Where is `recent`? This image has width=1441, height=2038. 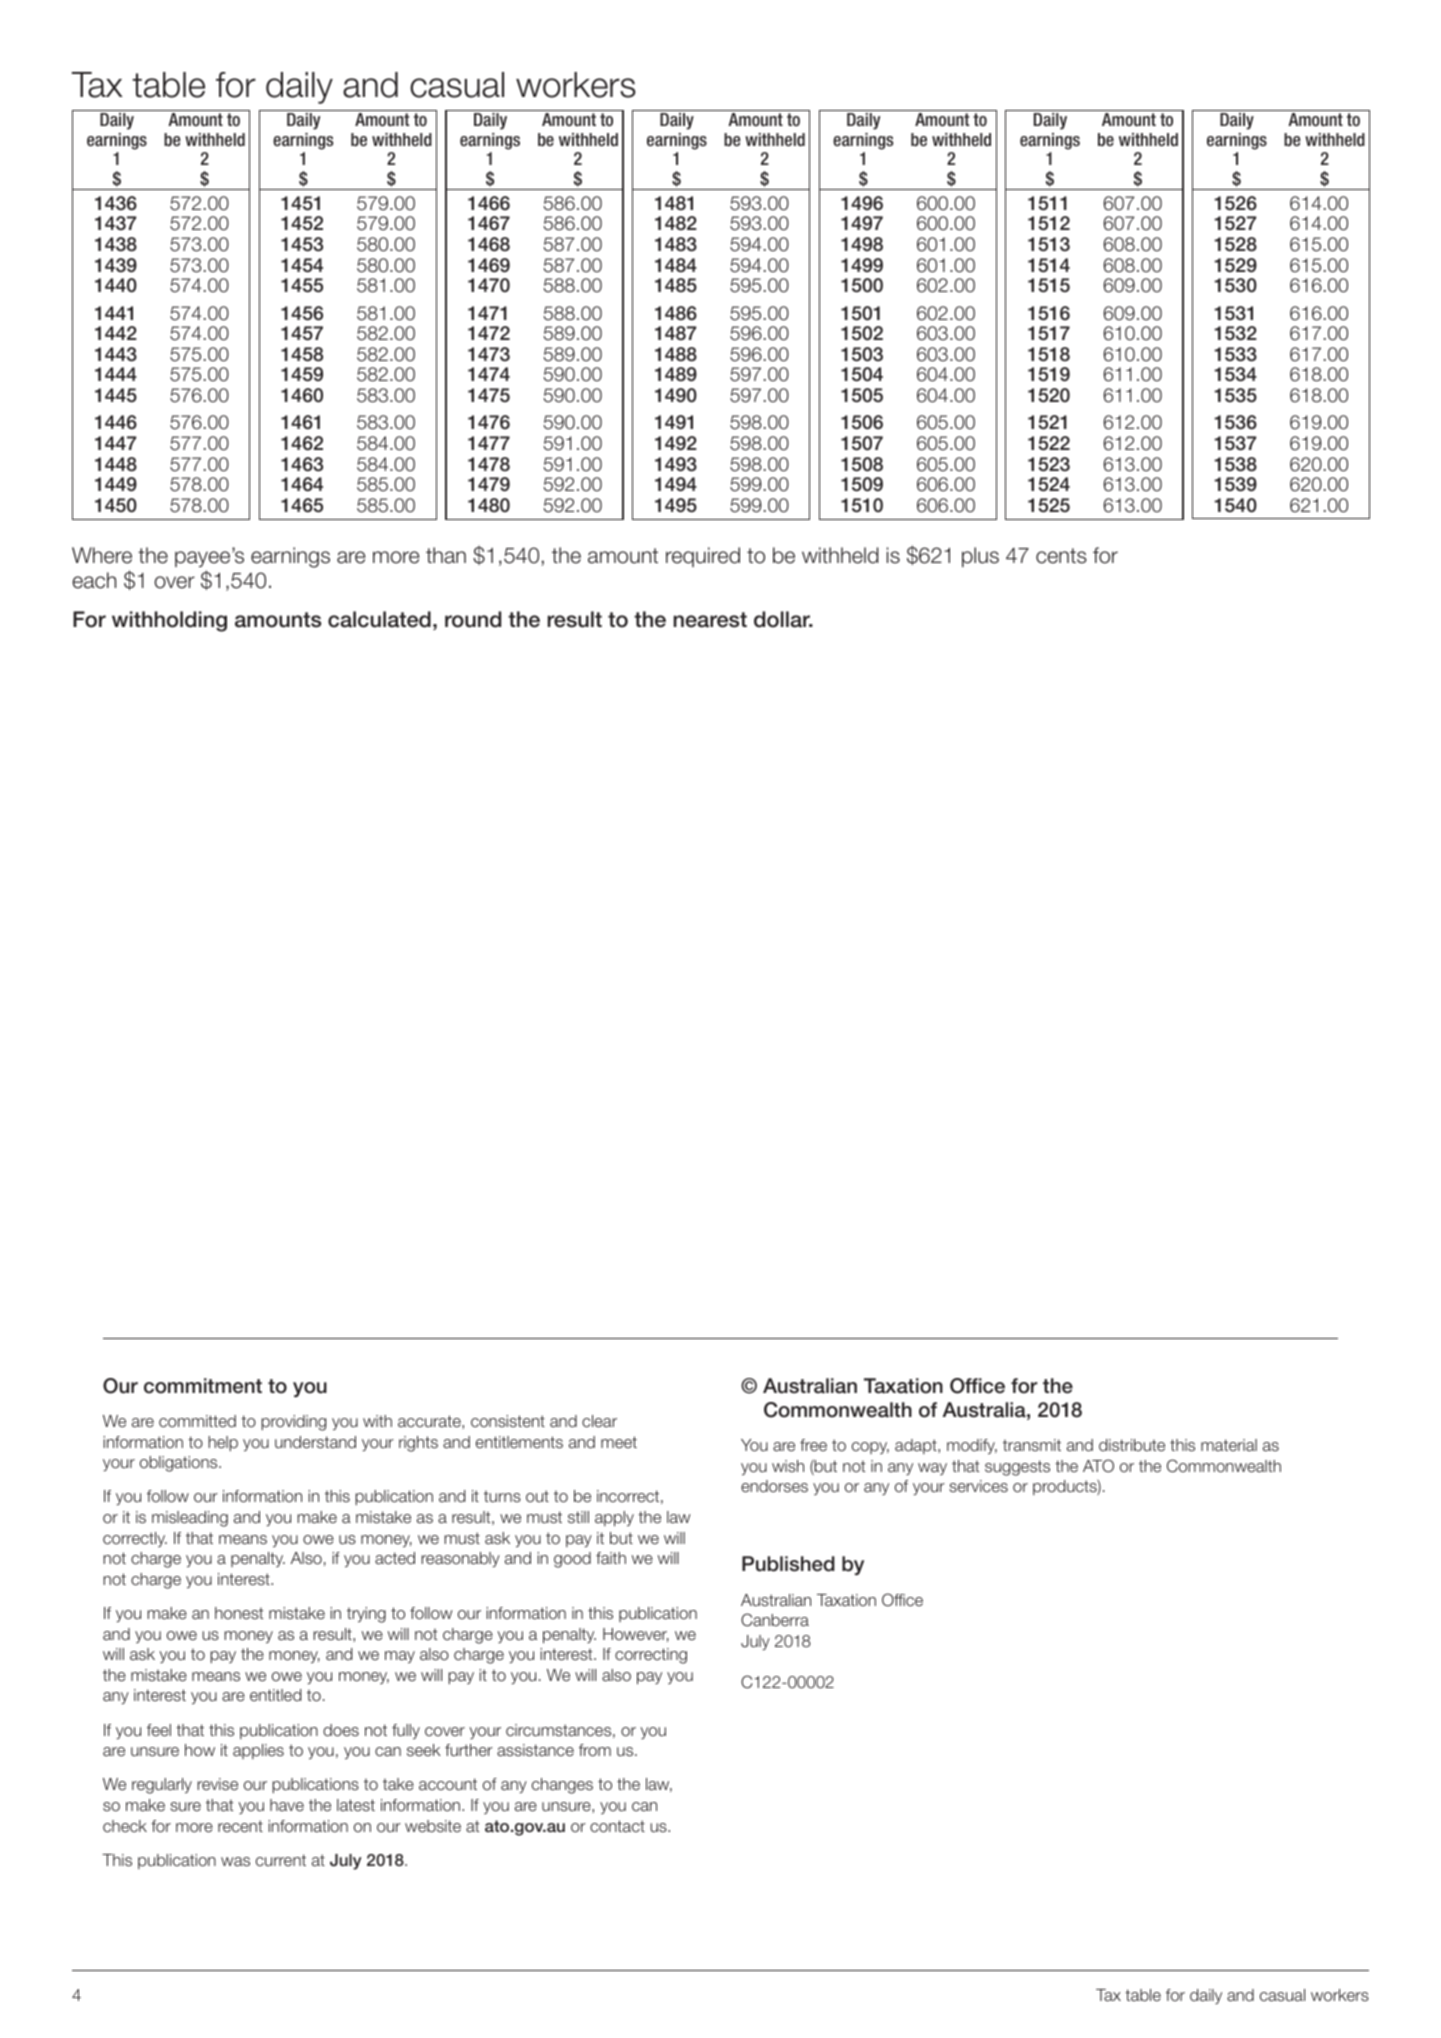
recent is located at coordinates (240, 1826).
